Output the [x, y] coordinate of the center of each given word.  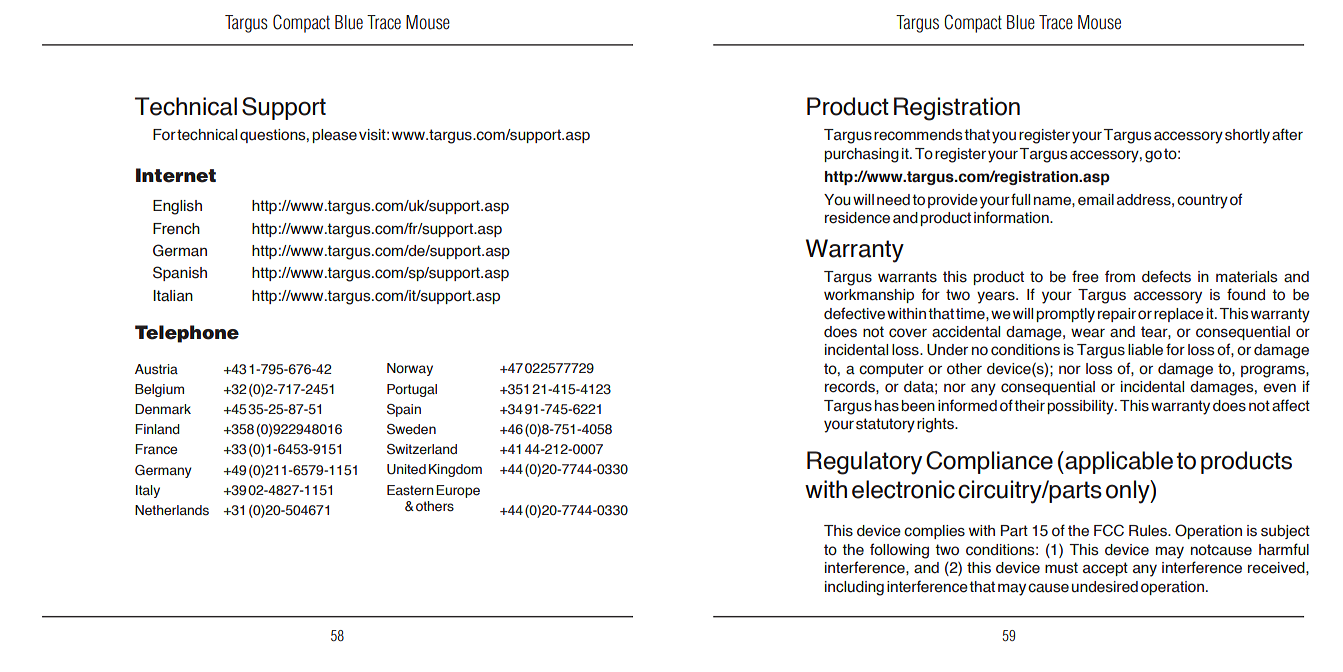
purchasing [861, 155]
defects [1166, 276]
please [334, 136]
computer [891, 370]
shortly [1247, 136]
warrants [907, 277]
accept [1105, 569]
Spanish [180, 273]
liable [1145, 350]
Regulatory [864, 463]
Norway [410, 369]
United [406, 469]
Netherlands [172, 510]
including [854, 588]
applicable [1118, 462]
